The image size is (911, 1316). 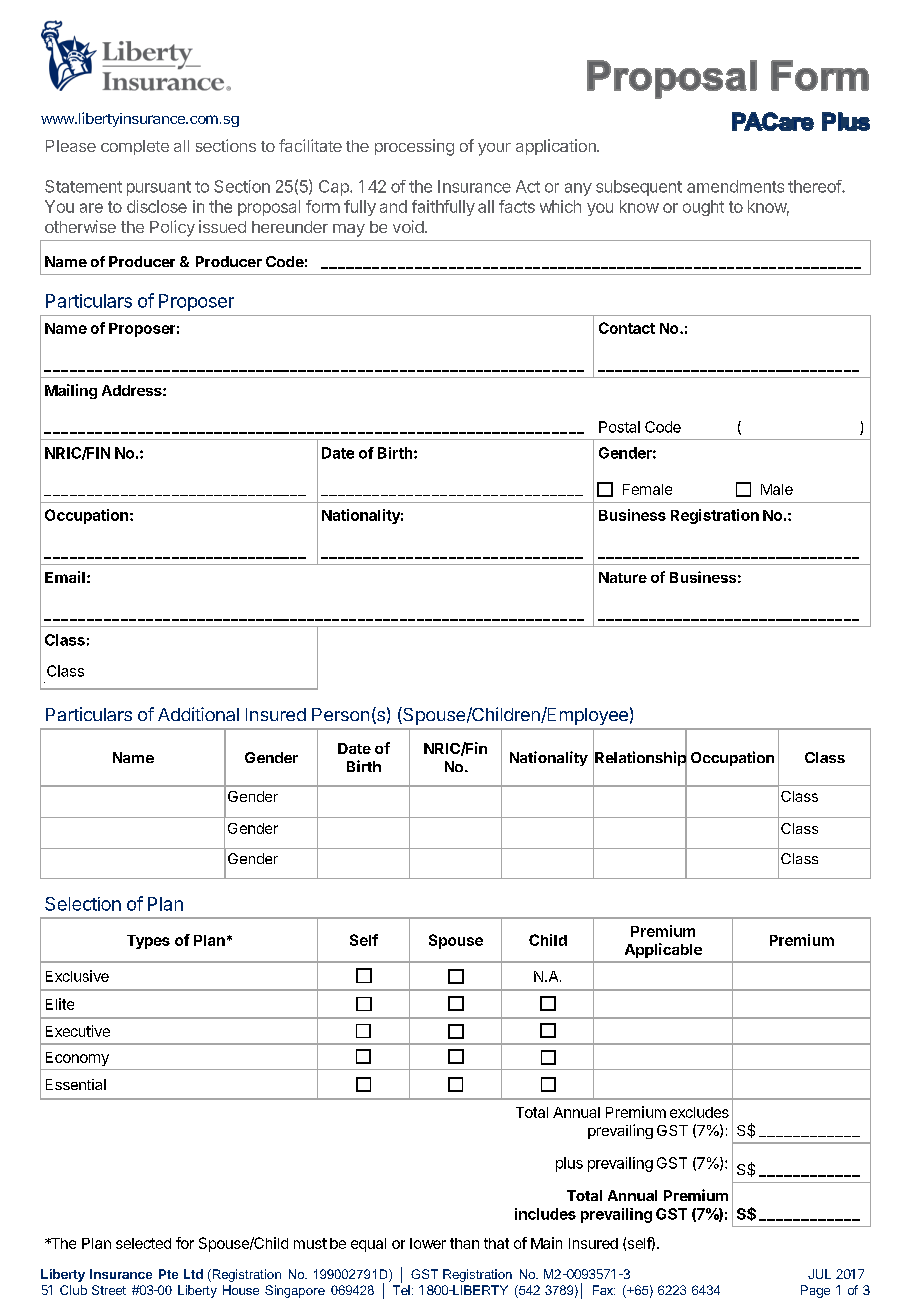 What do you see at coordinates (414, 147) in the document?
I see `processing` at bounding box center [414, 147].
